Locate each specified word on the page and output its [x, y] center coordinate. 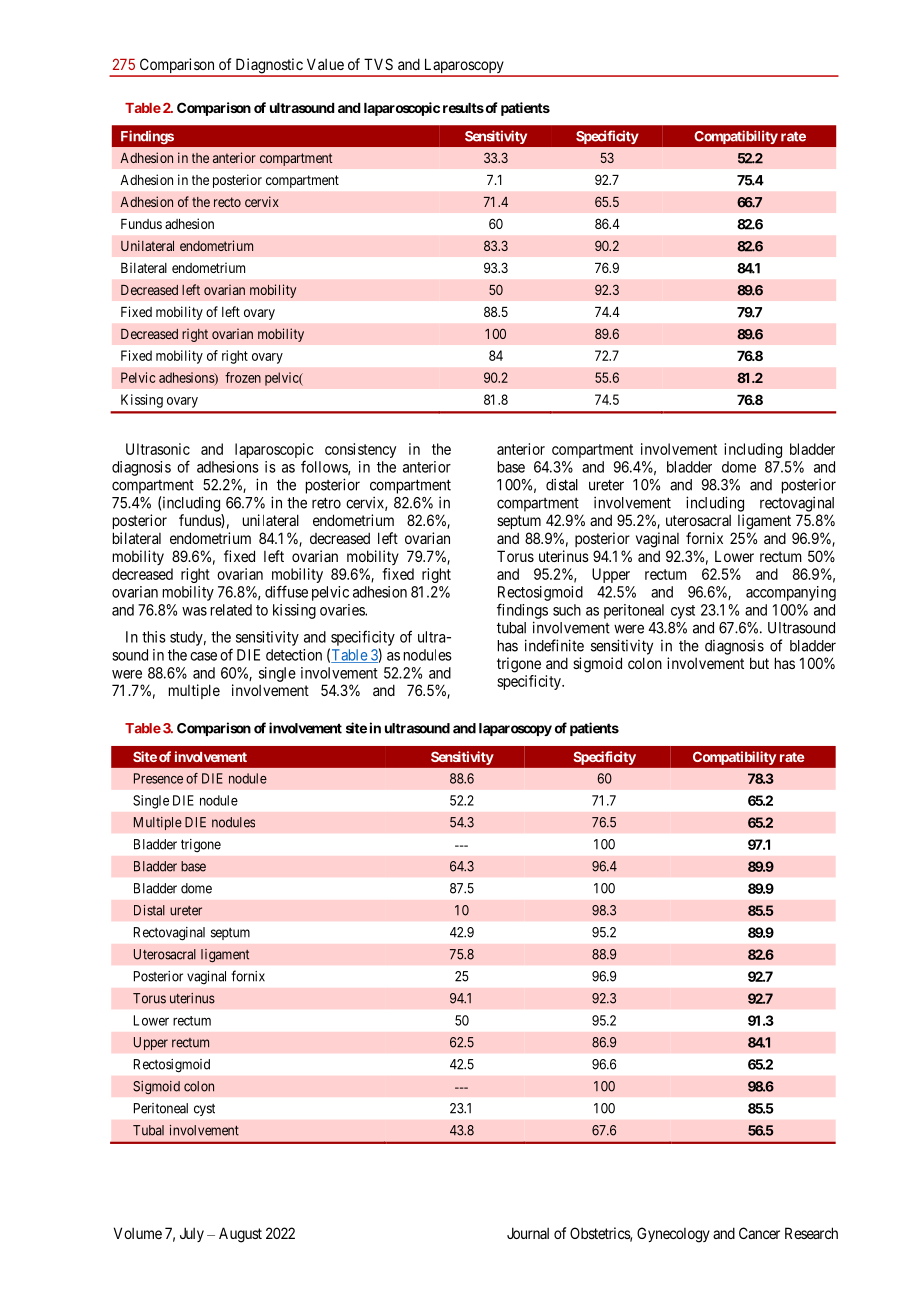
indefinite [554, 645]
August [240, 1235]
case [203, 656]
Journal [528, 1233]
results [463, 108]
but [759, 663]
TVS [378, 64]
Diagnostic [269, 67]
